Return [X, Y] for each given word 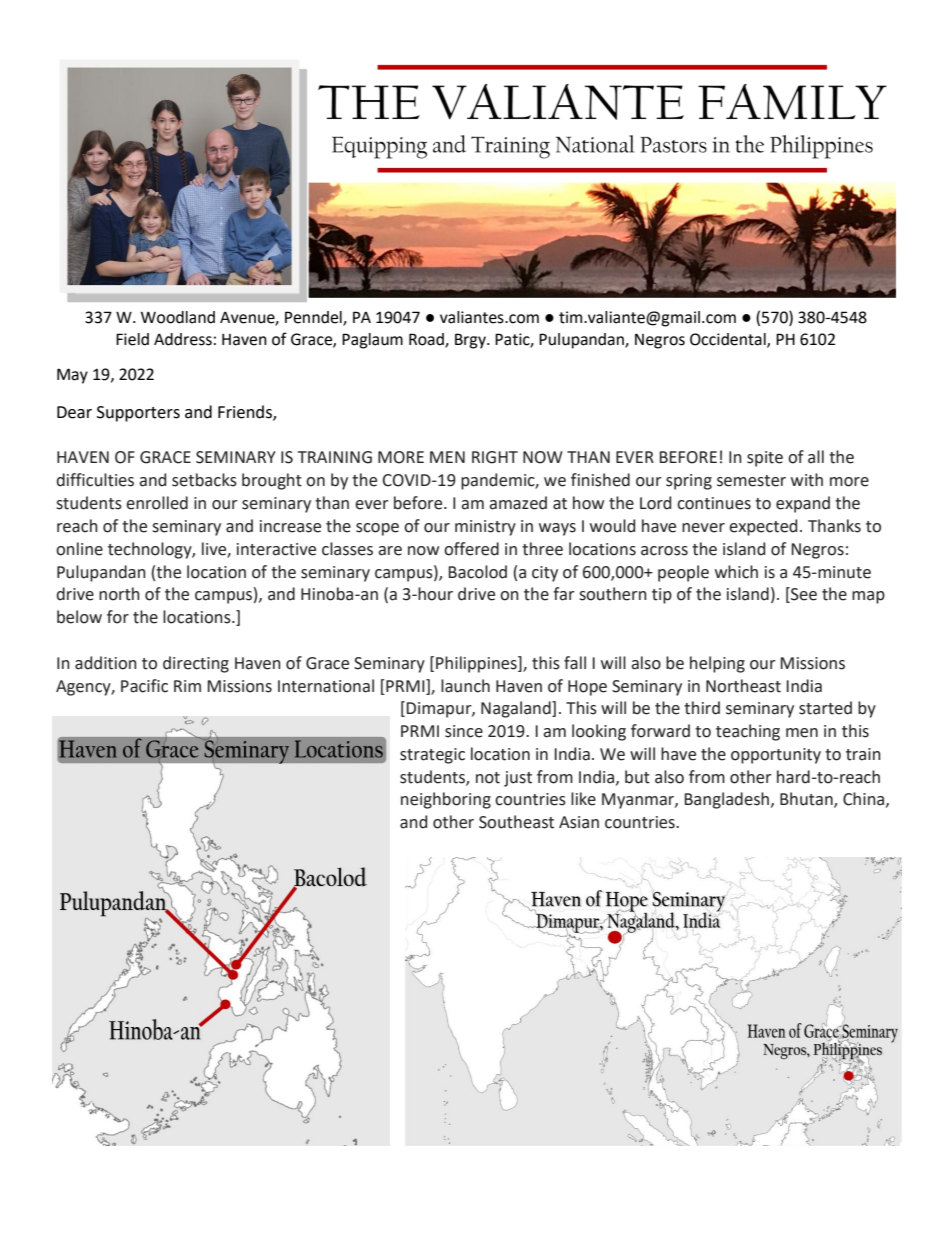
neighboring [446, 800]
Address [183, 339]
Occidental [729, 340]
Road [427, 340]
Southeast [516, 822]
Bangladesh [728, 800]
